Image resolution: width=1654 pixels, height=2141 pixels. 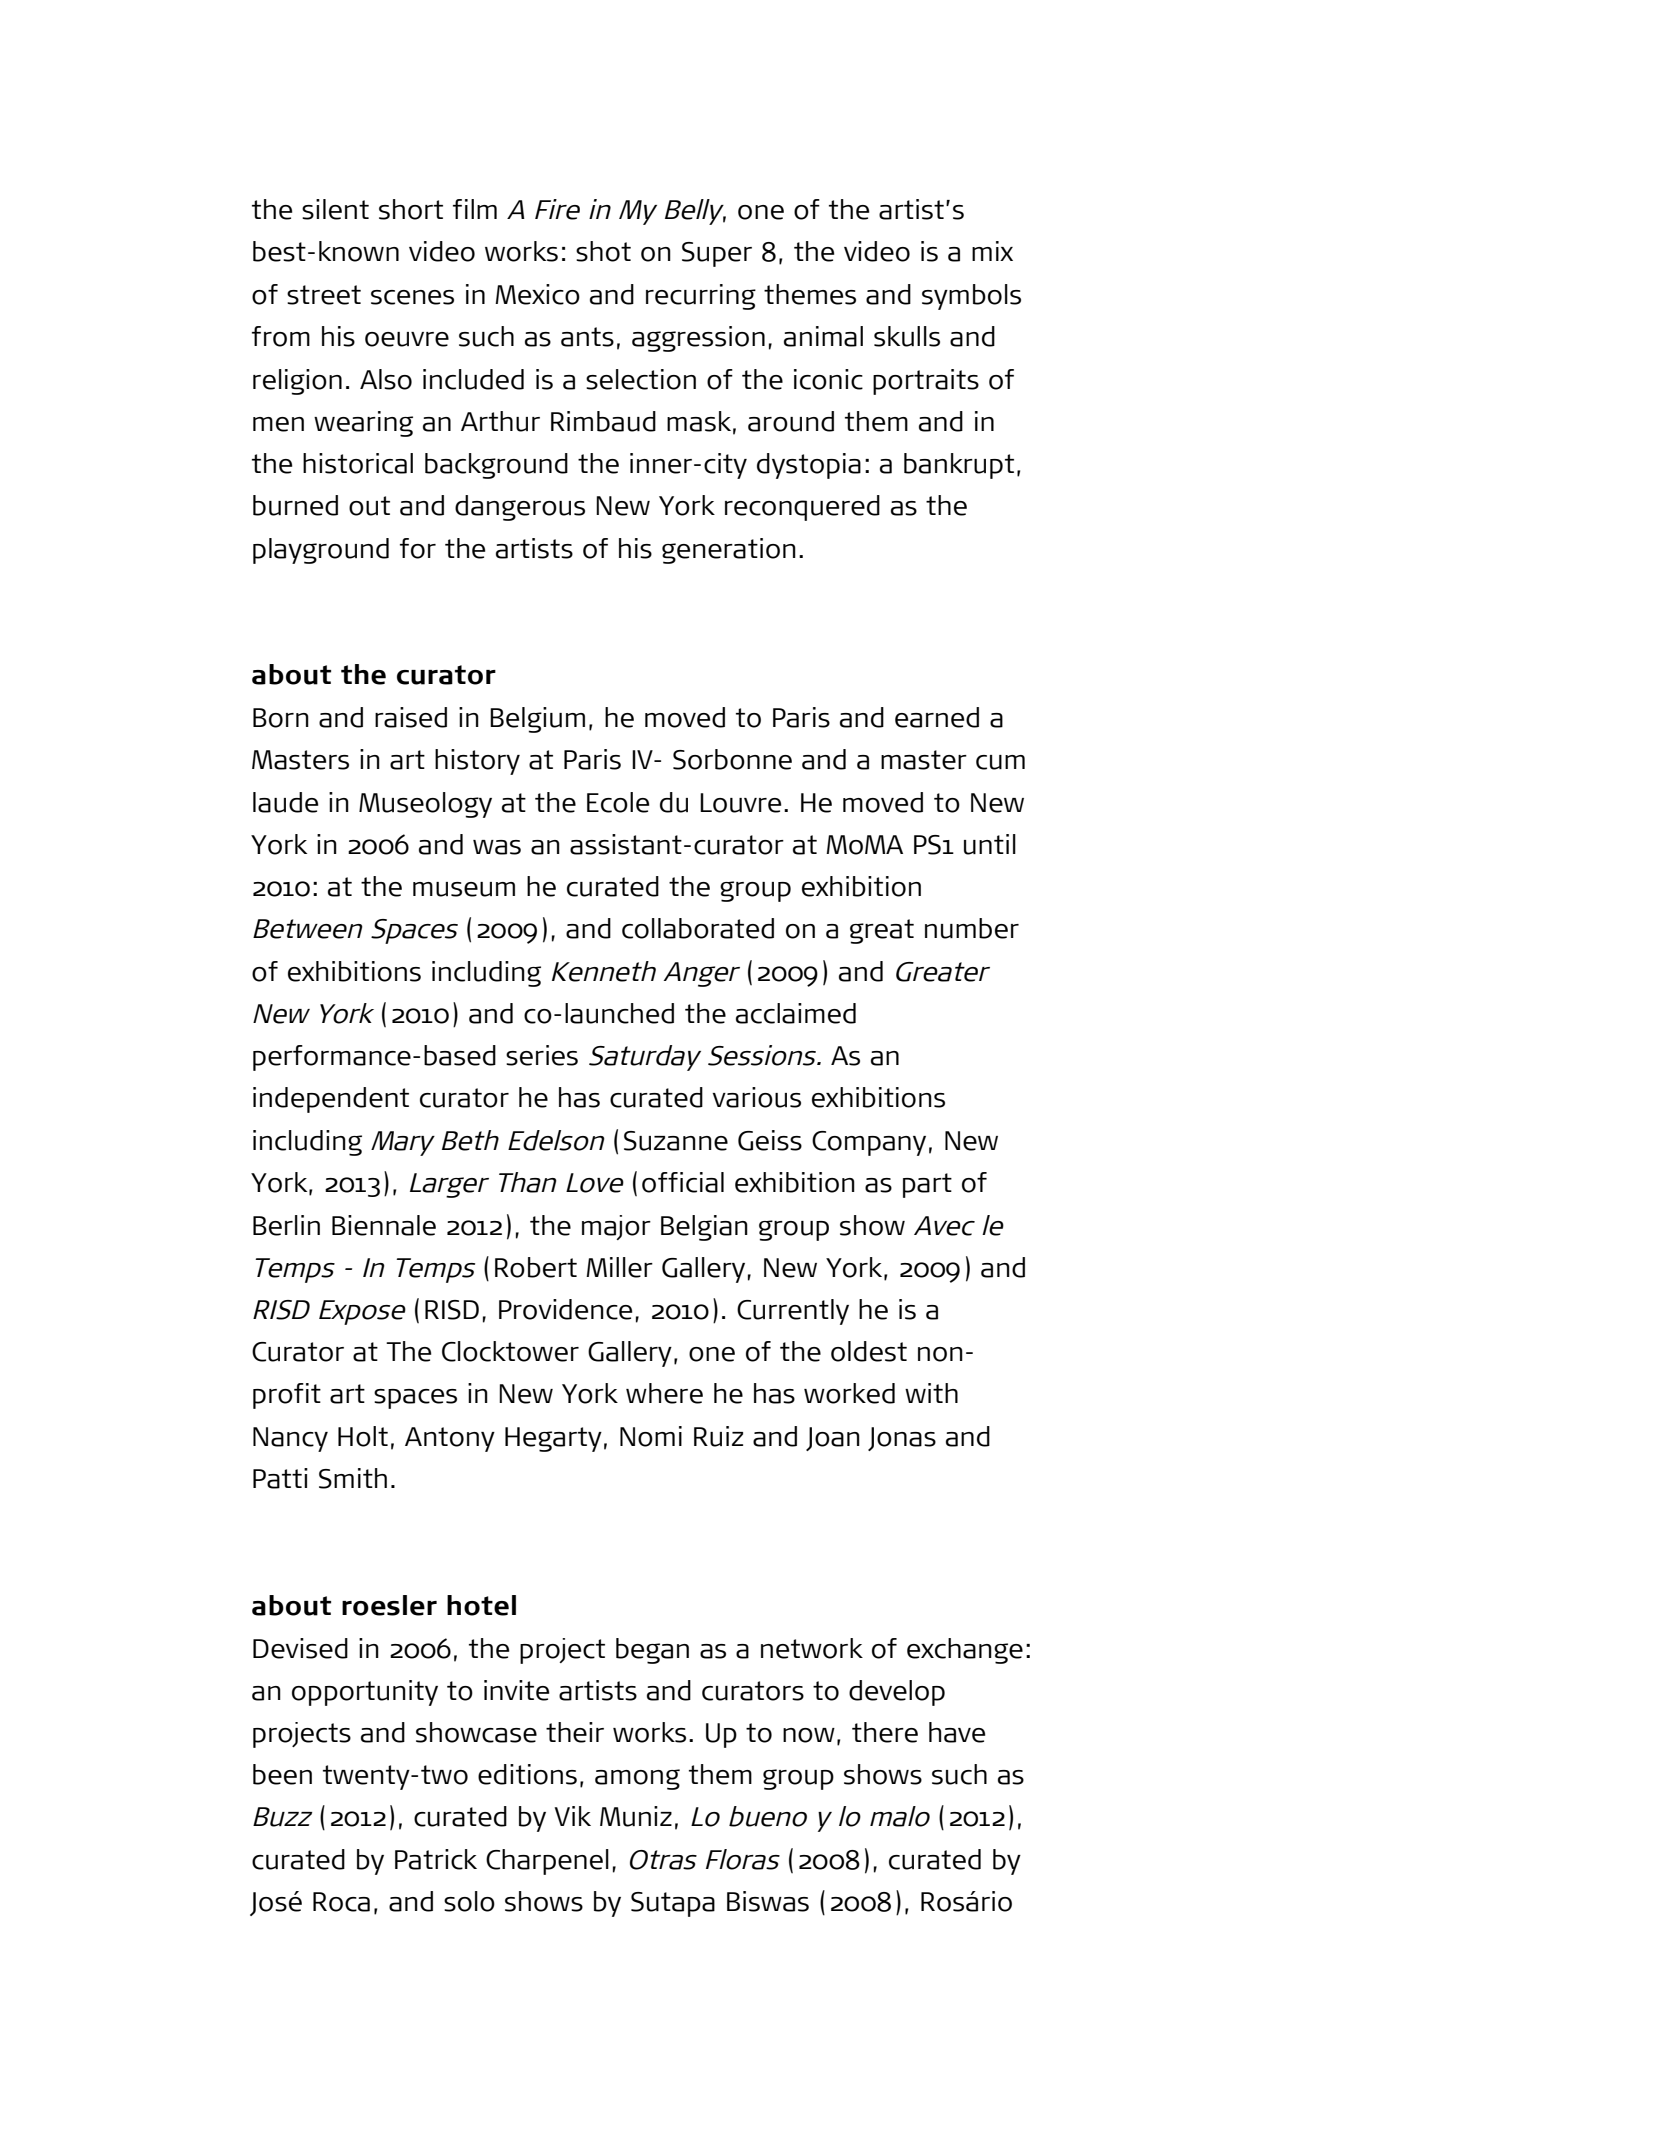 What do you see at coordinates (869, 1351) in the page?
I see `oldest` at bounding box center [869, 1351].
